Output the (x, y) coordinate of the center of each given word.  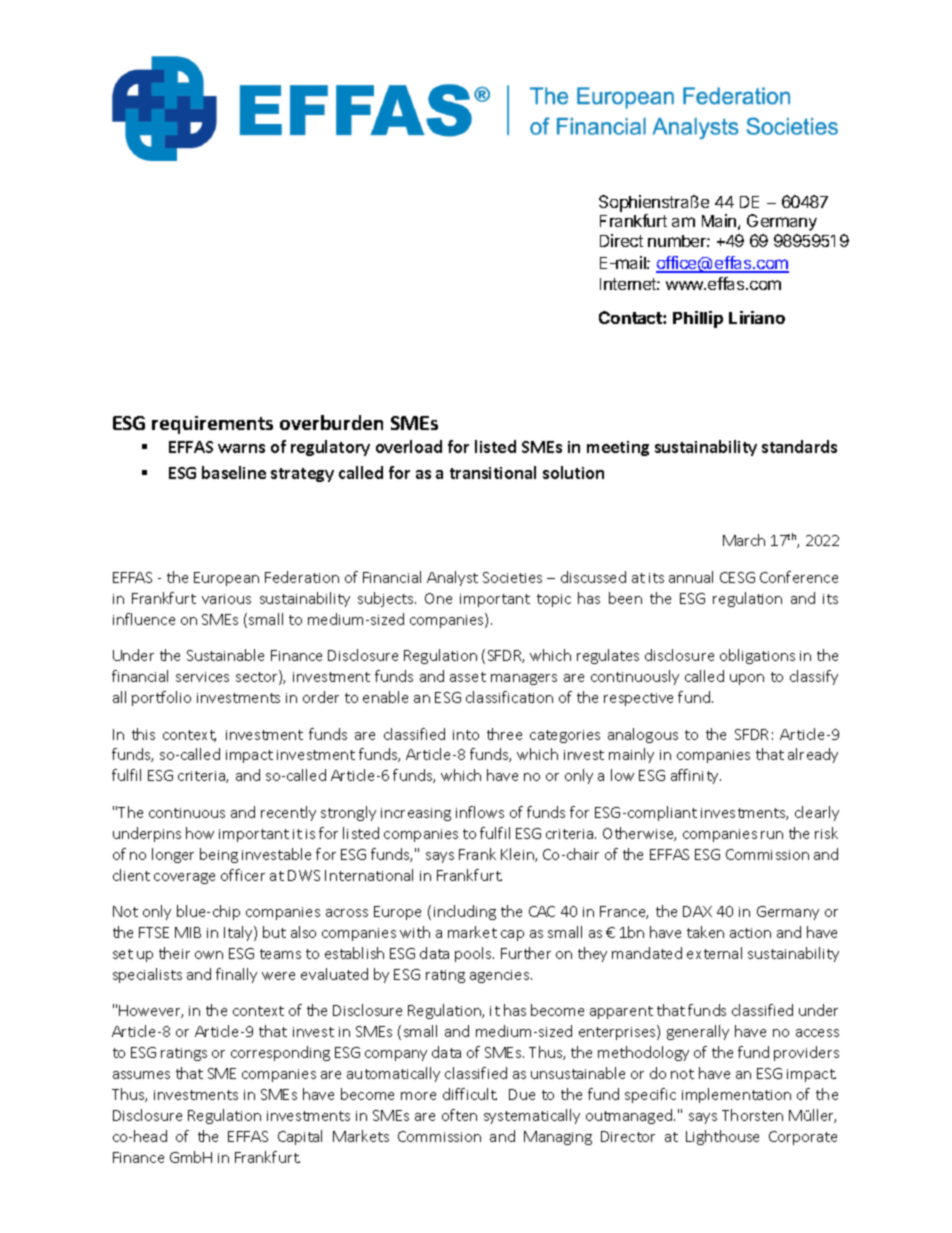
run (772, 835)
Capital (300, 1137)
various (226, 599)
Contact (631, 317)
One (438, 598)
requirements (212, 425)
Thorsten (752, 1115)
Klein (518, 855)
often (459, 1115)
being (219, 855)
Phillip (698, 319)
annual (691, 577)
